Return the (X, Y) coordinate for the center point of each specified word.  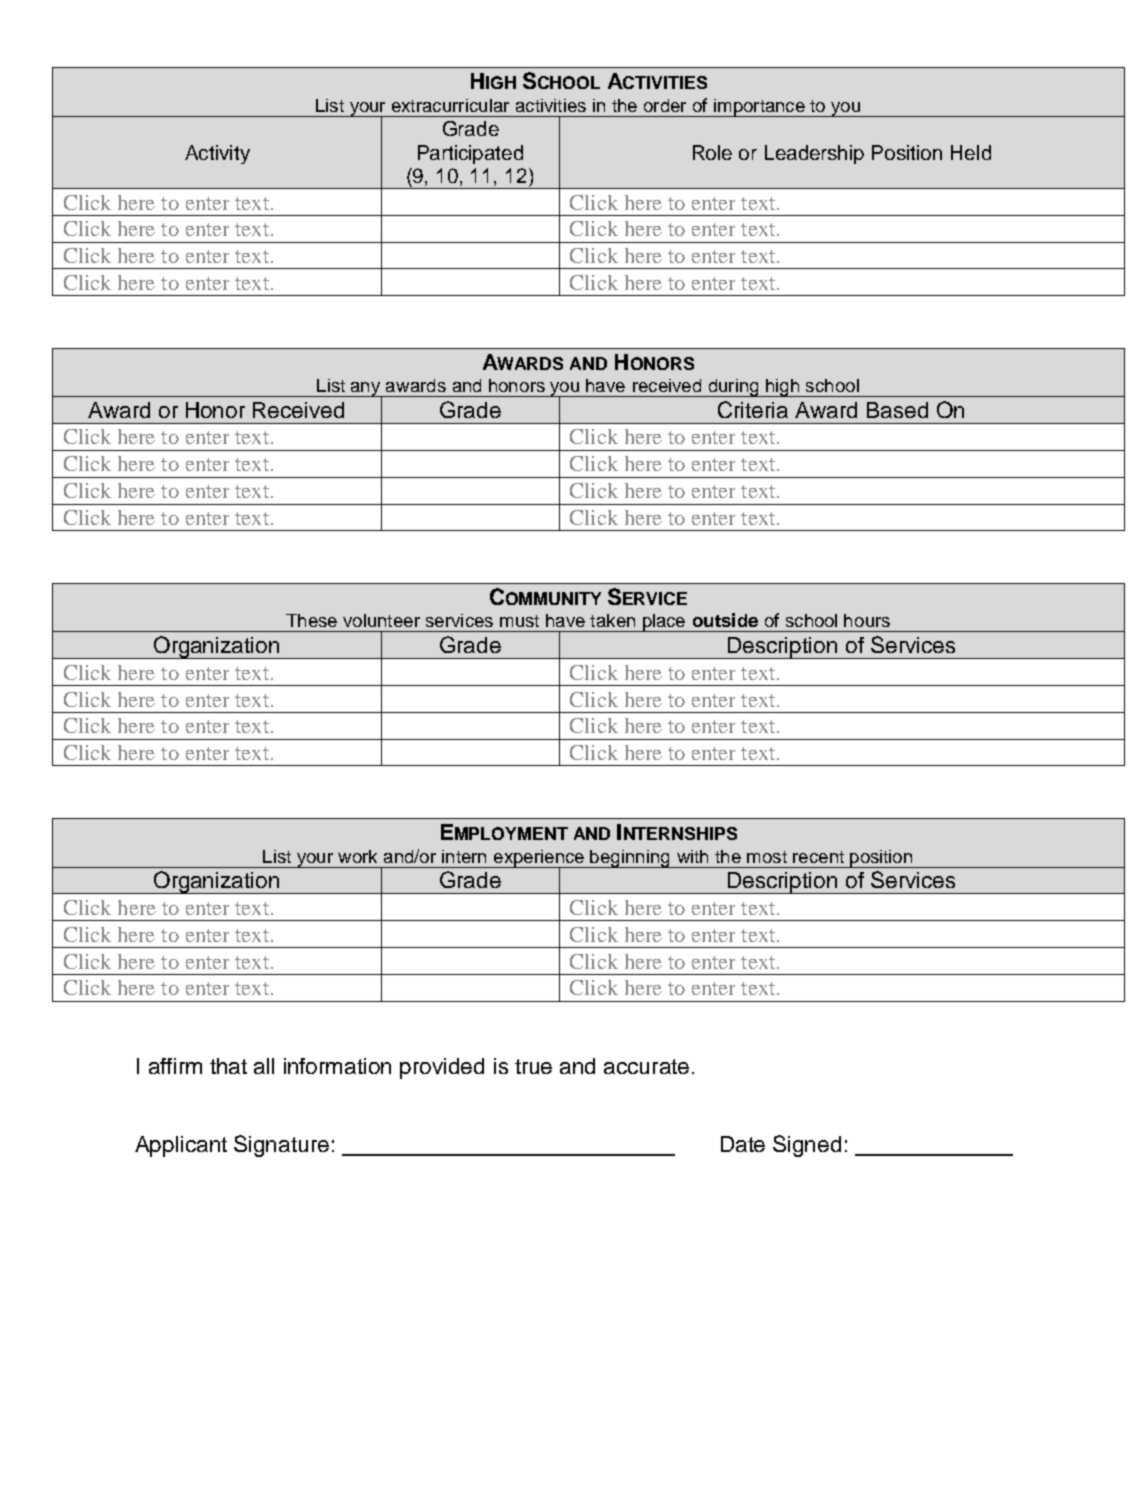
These (311, 620)
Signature (281, 1146)
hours (867, 620)
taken (612, 620)
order (665, 105)
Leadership (814, 154)
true (533, 1066)
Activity (217, 154)
